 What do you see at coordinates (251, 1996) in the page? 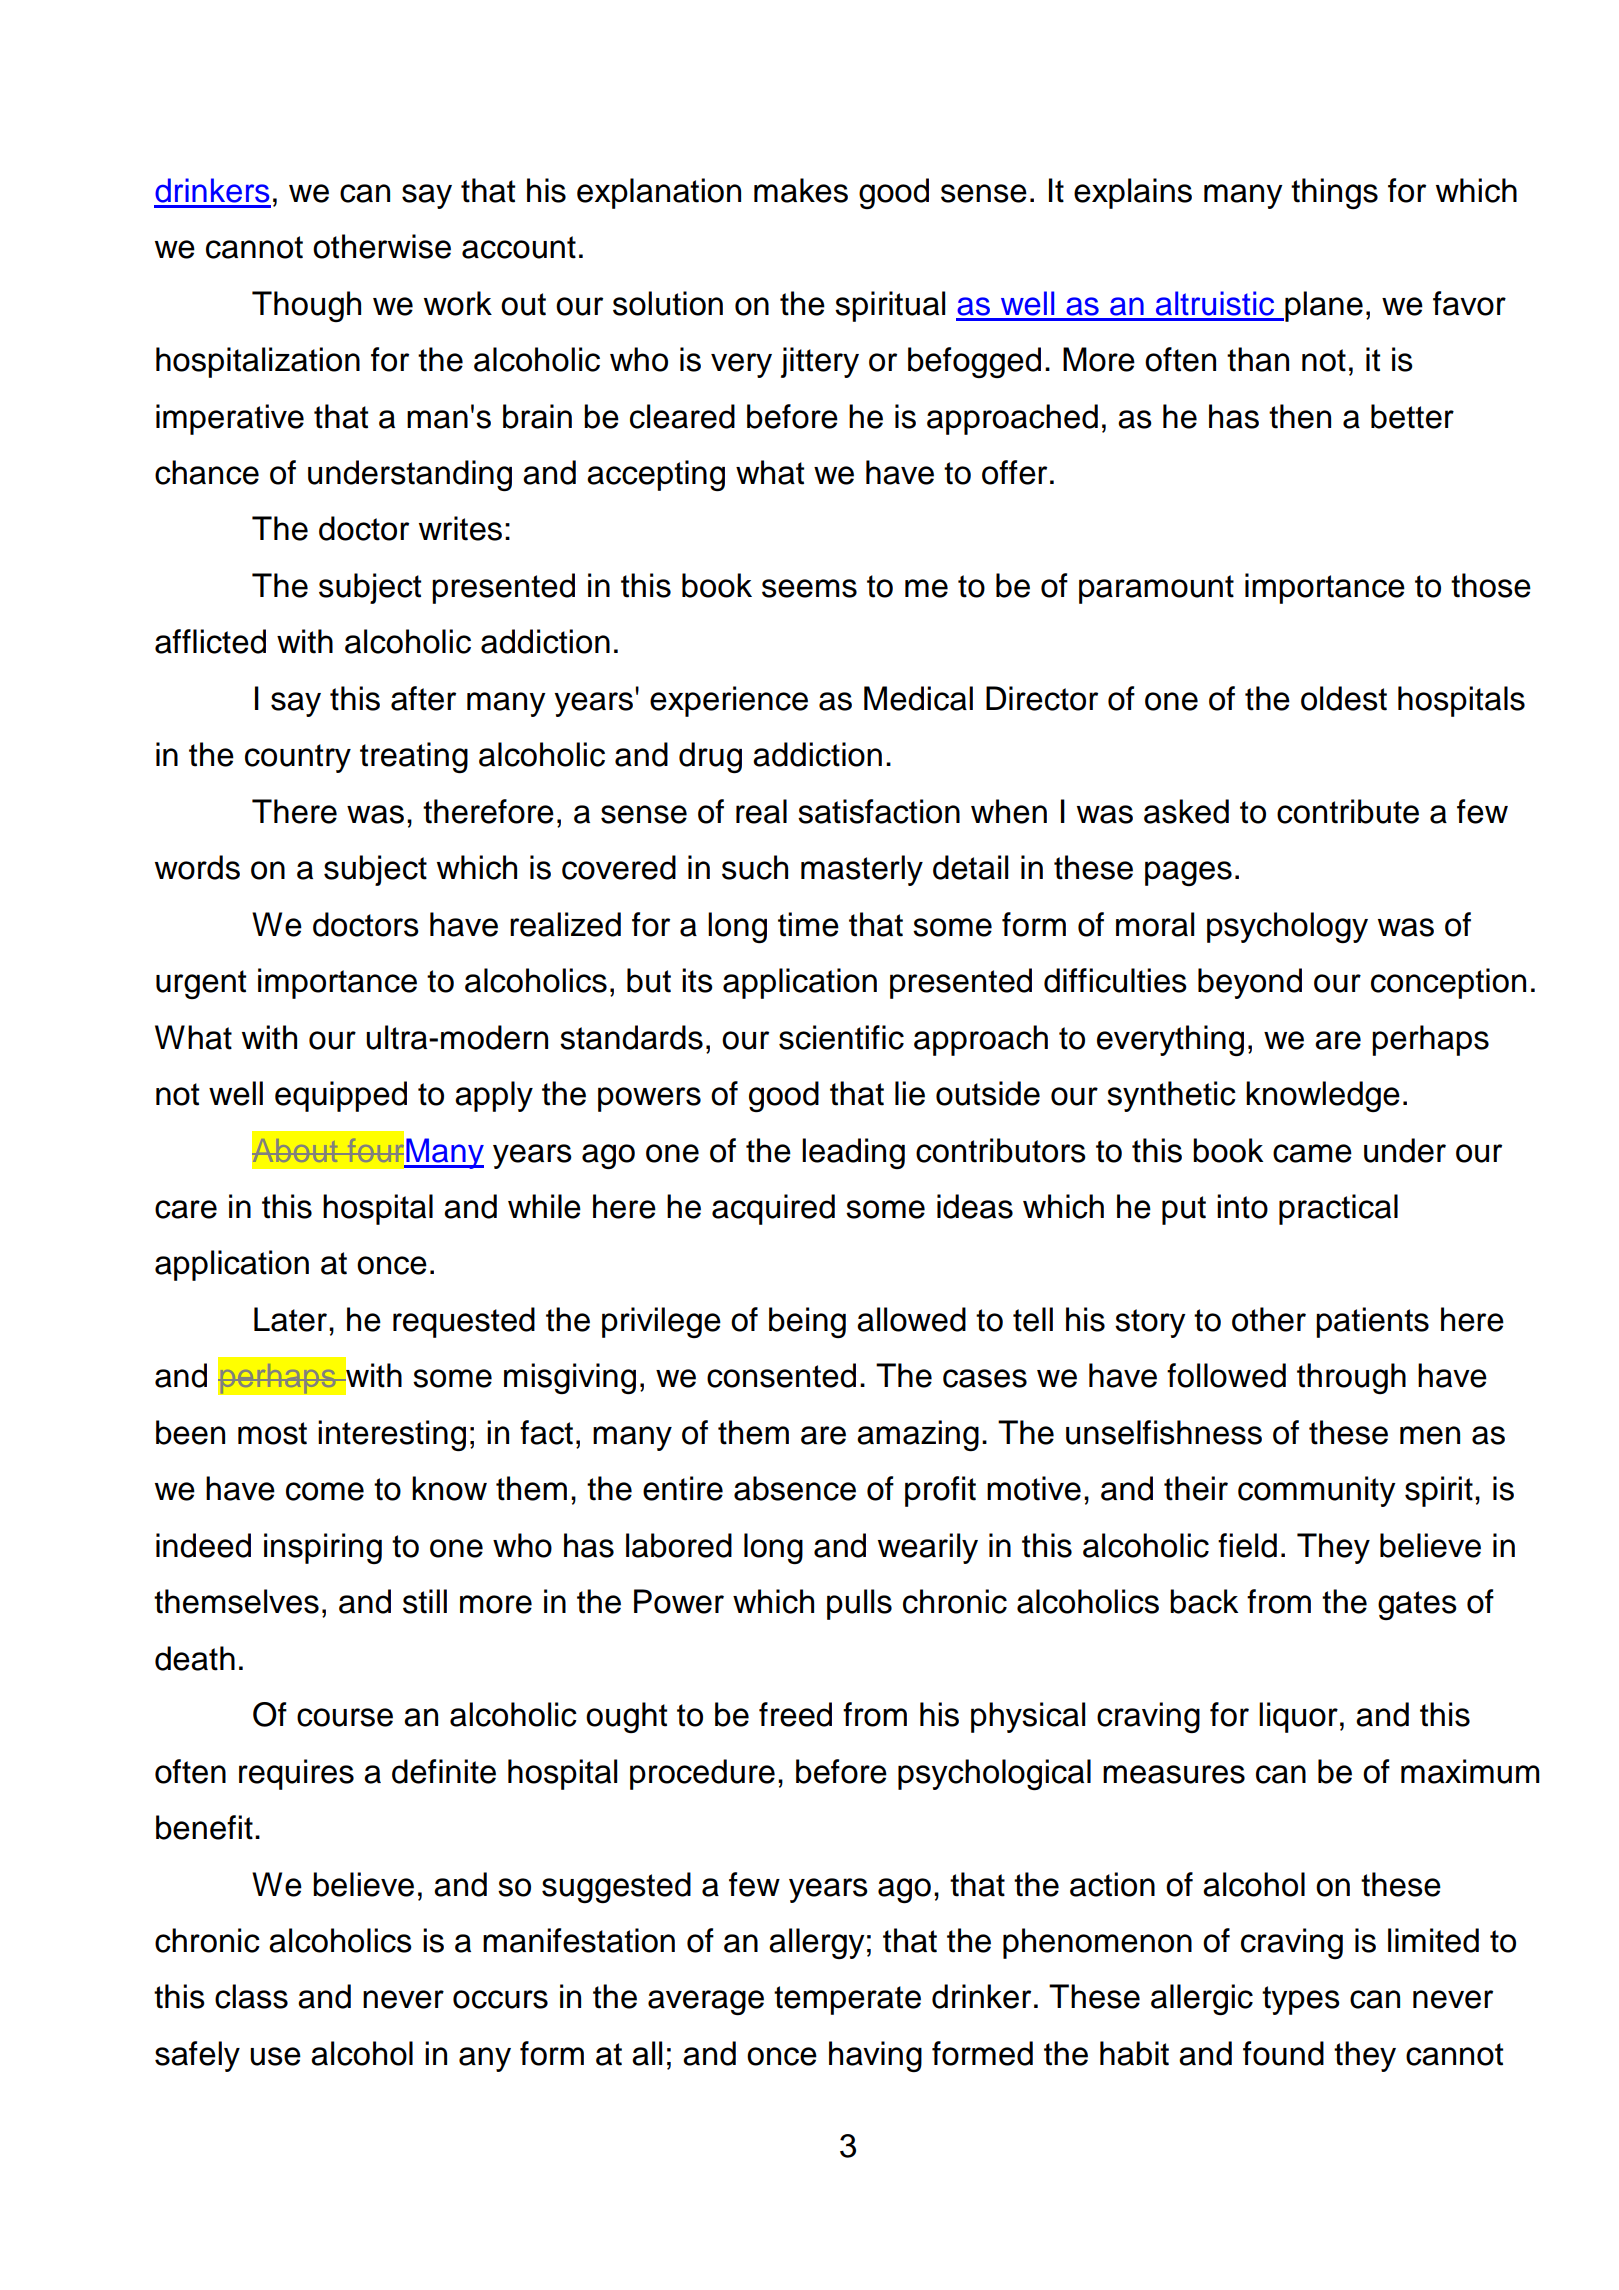
I see `class` at bounding box center [251, 1996].
